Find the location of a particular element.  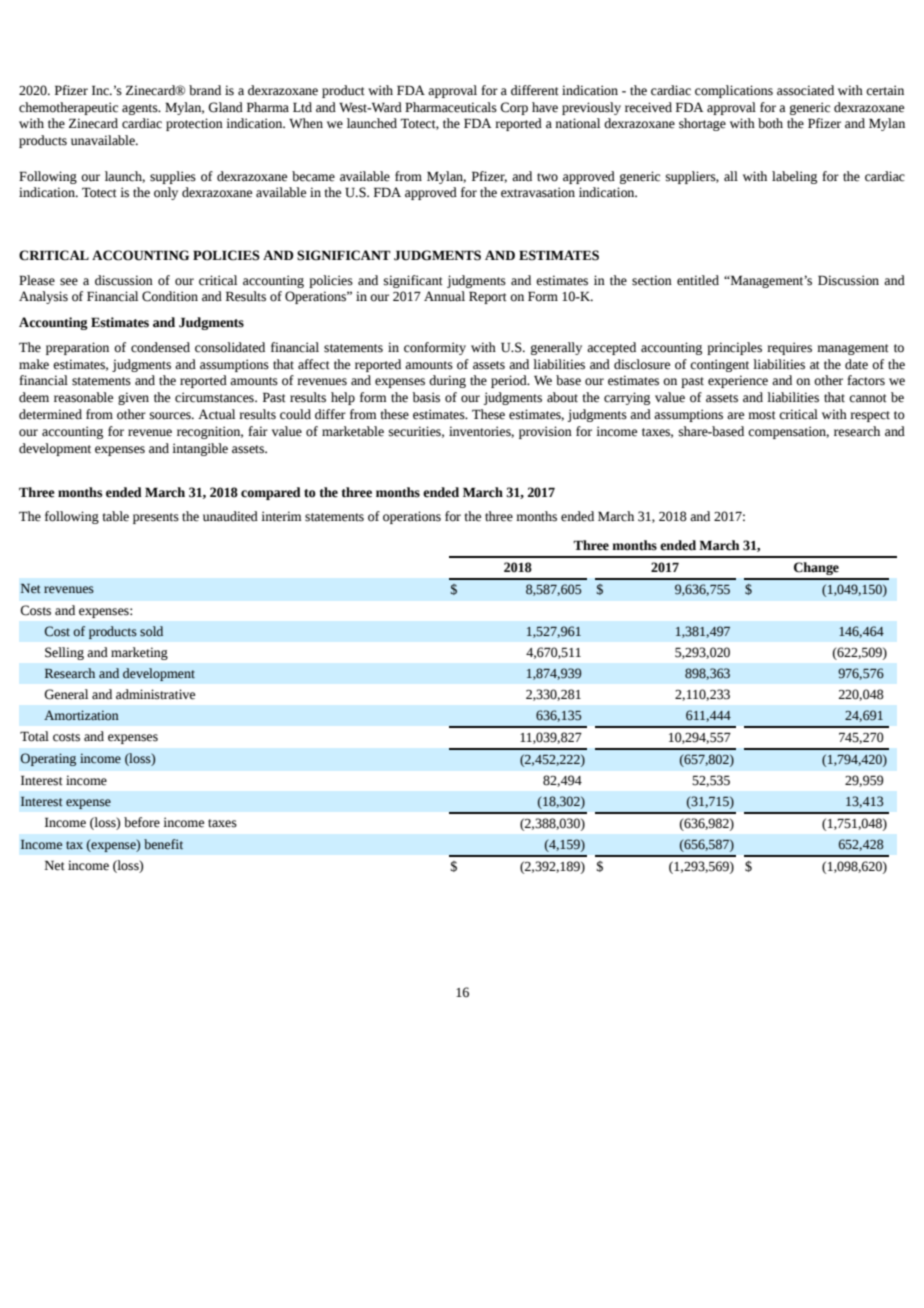

Corp is located at coordinates (514, 108).
